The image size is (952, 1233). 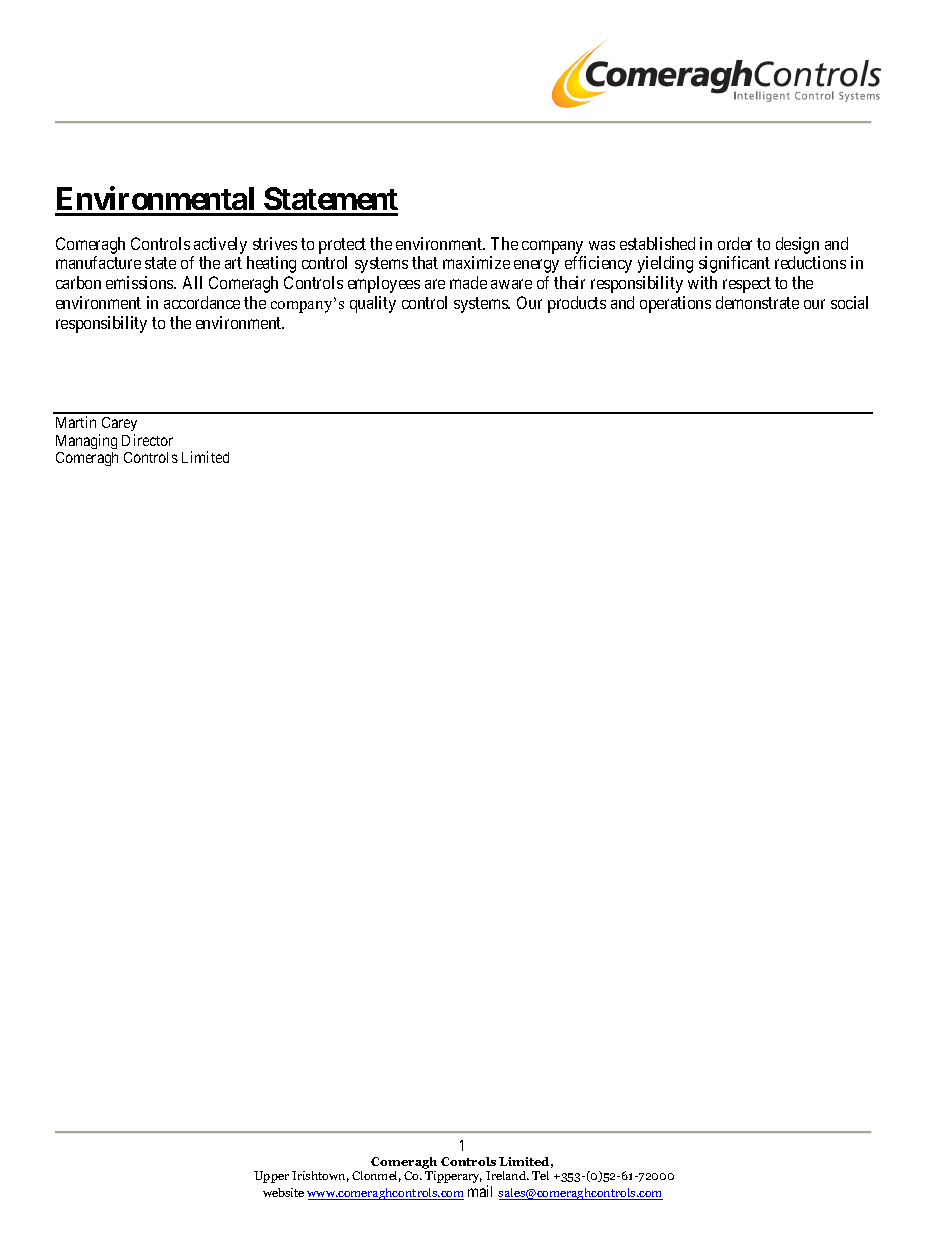 What do you see at coordinates (480, 1191) in the page?
I see `mail` at bounding box center [480, 1191].
